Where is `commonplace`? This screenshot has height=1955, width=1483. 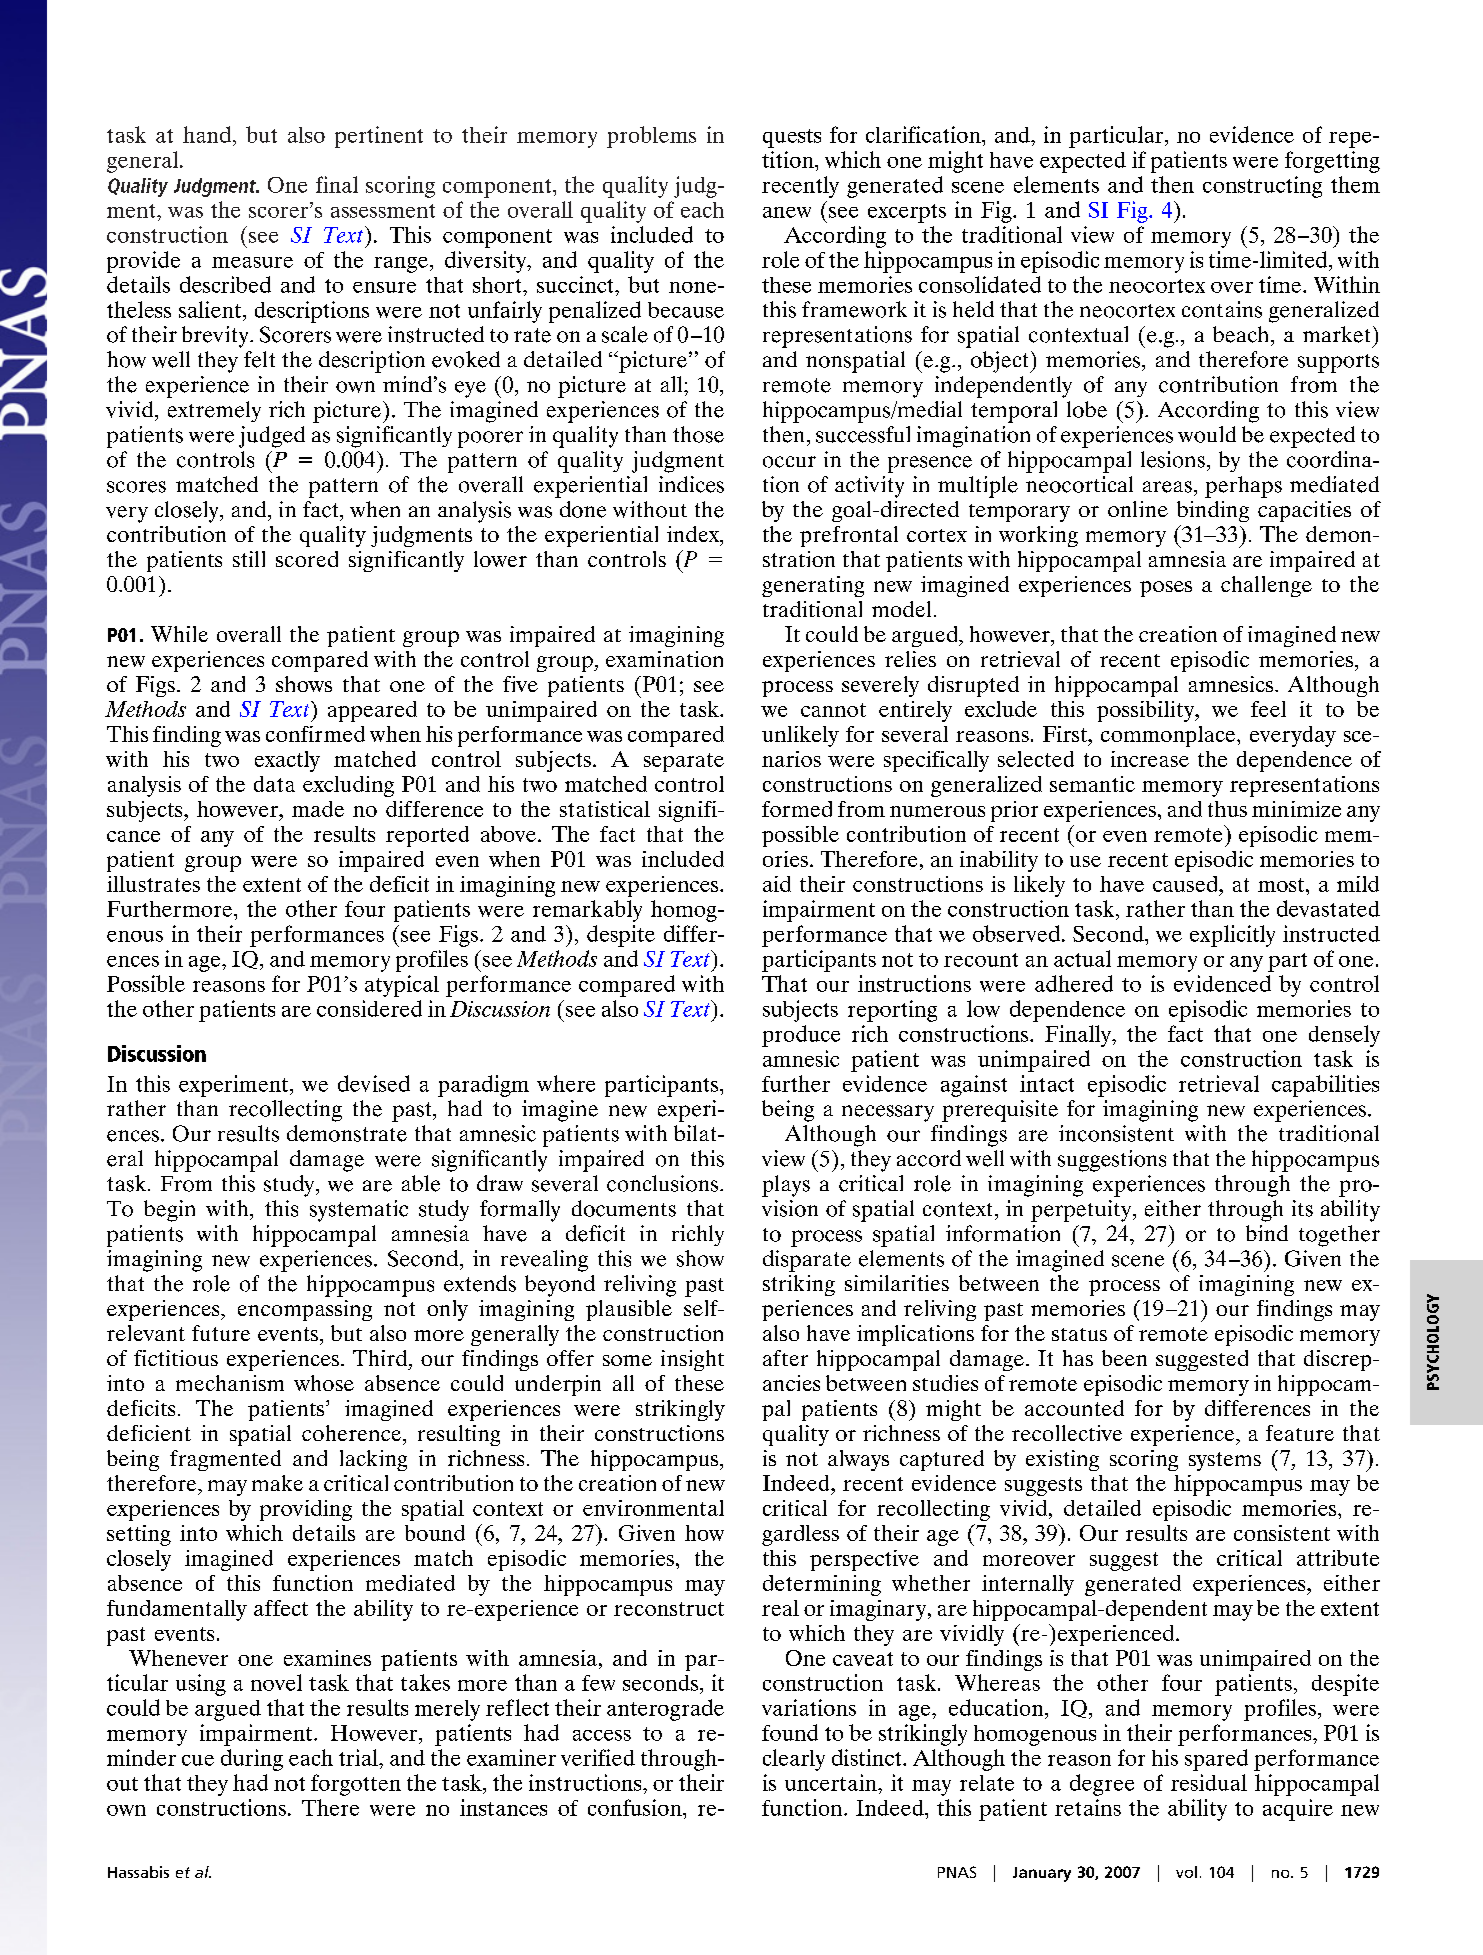 commonplace is located at coordinates (1169, 736).
